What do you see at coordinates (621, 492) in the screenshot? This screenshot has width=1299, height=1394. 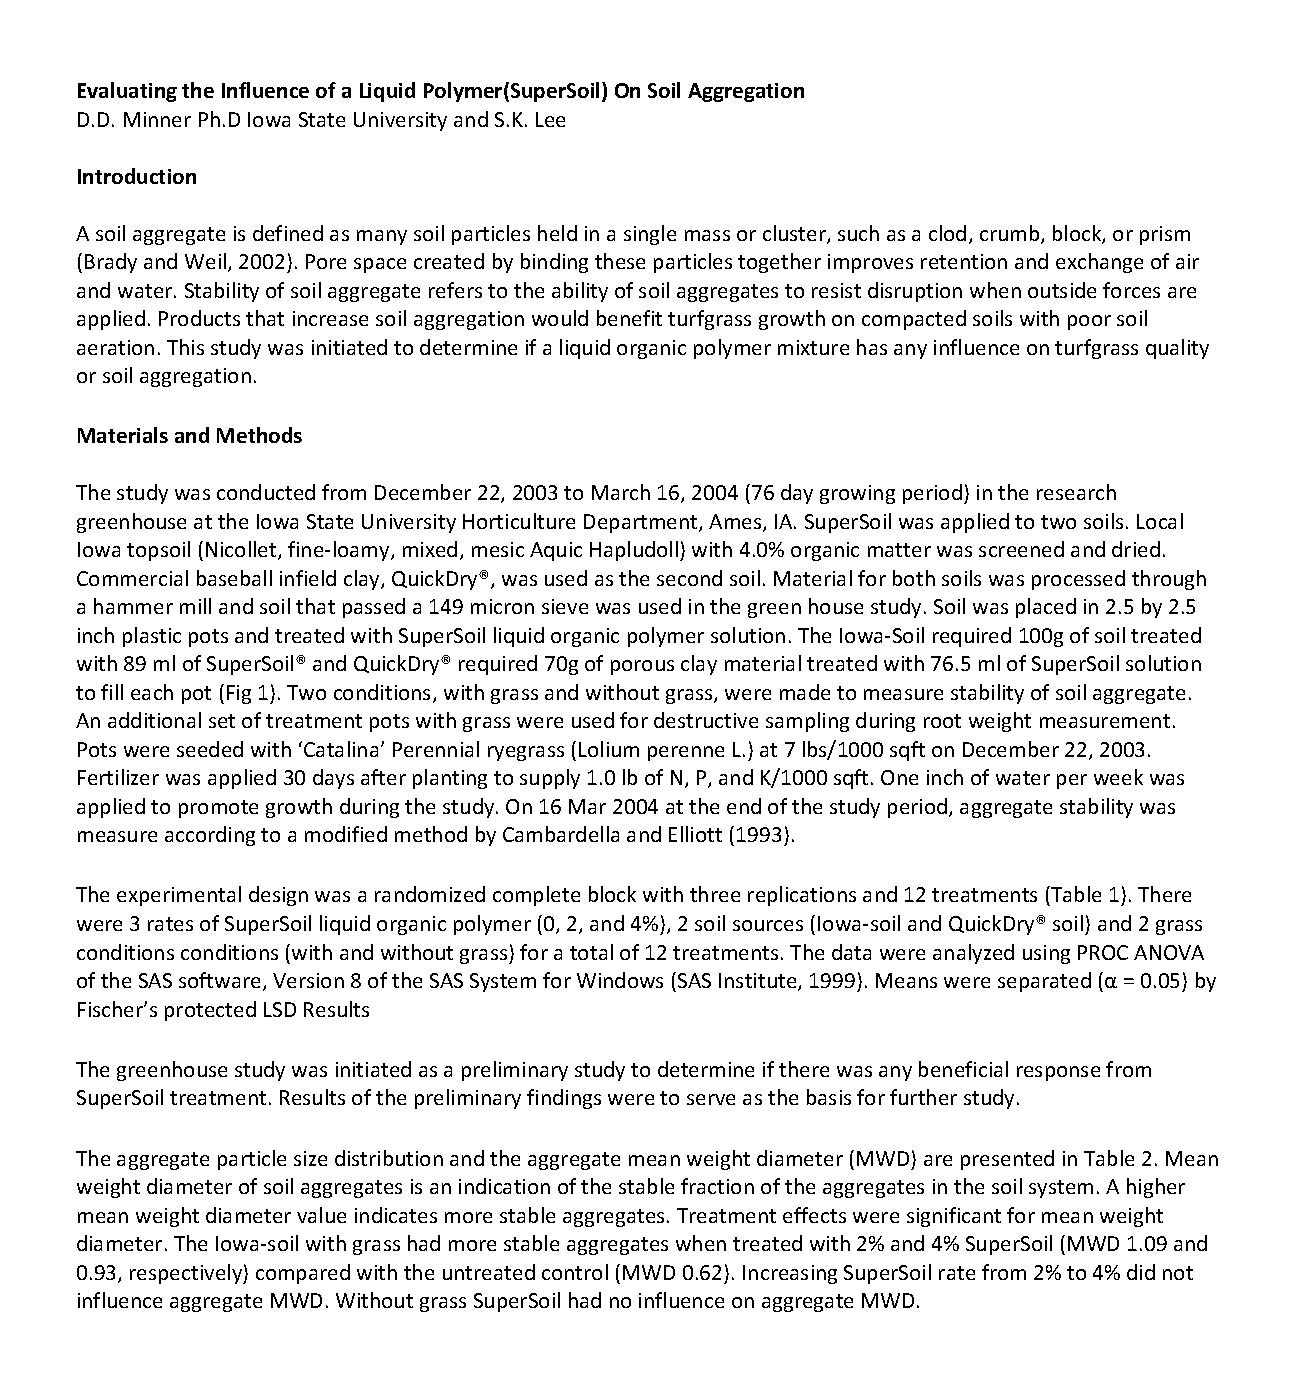 I see `March` at bounding box center [621, 492].
